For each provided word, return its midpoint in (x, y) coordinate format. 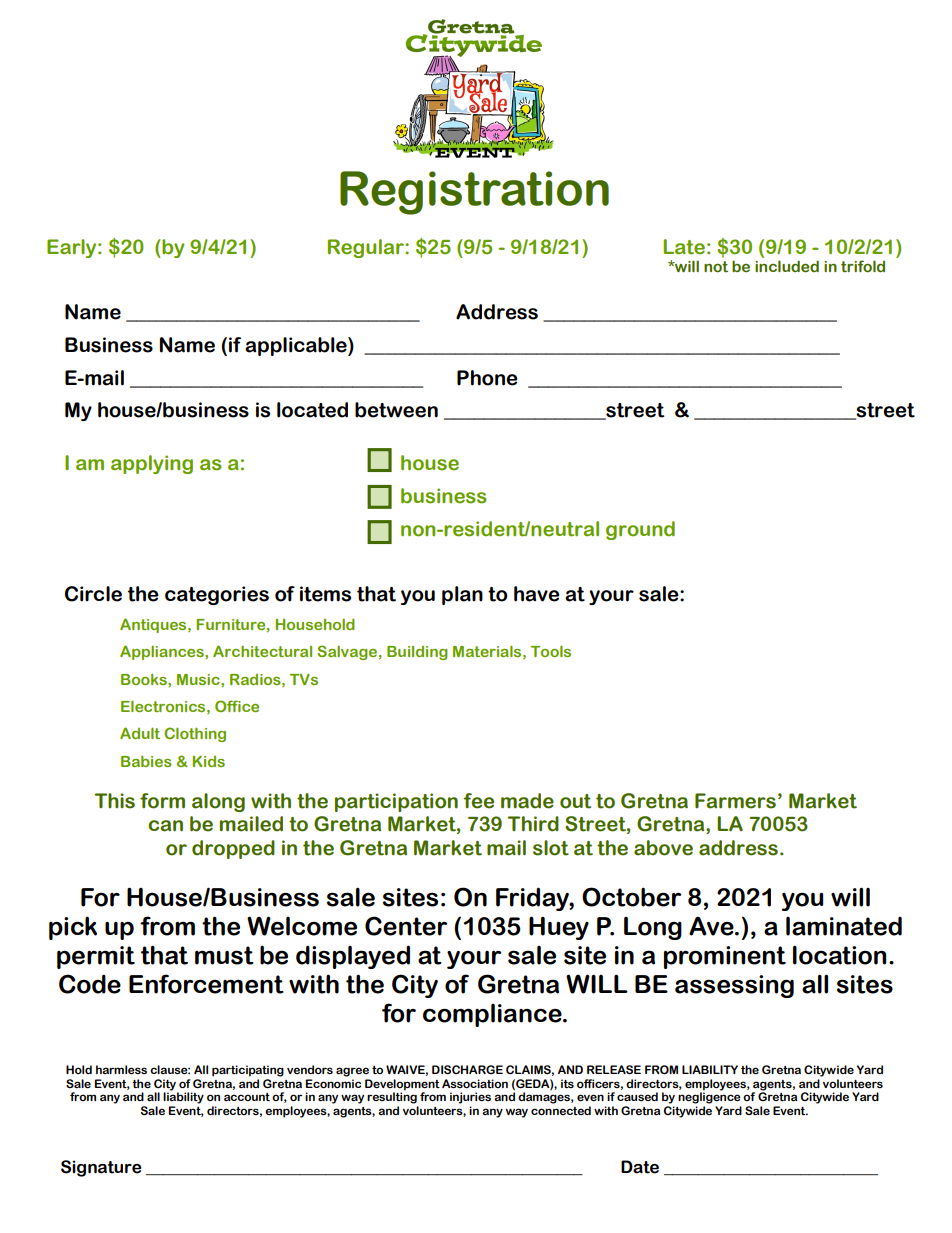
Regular (367, 248)
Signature (101, 1168)
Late (684, 247)
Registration (474, 193)
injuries (470, 1098)
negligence (709, 1097)
